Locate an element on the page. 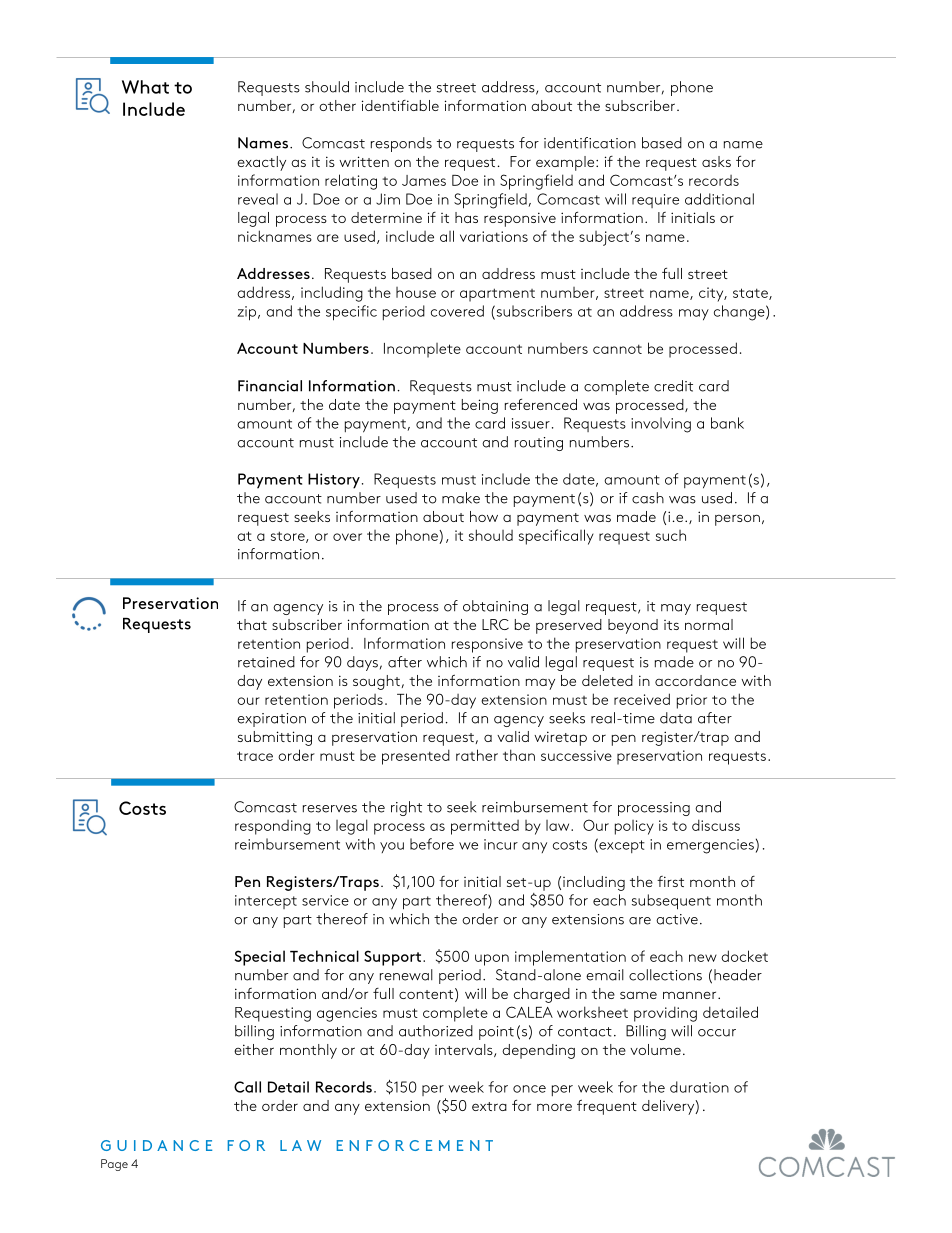 Image resolution: width=952 pixels, height=1233 pixels. identifiable is located at coordinates (400, 105).
